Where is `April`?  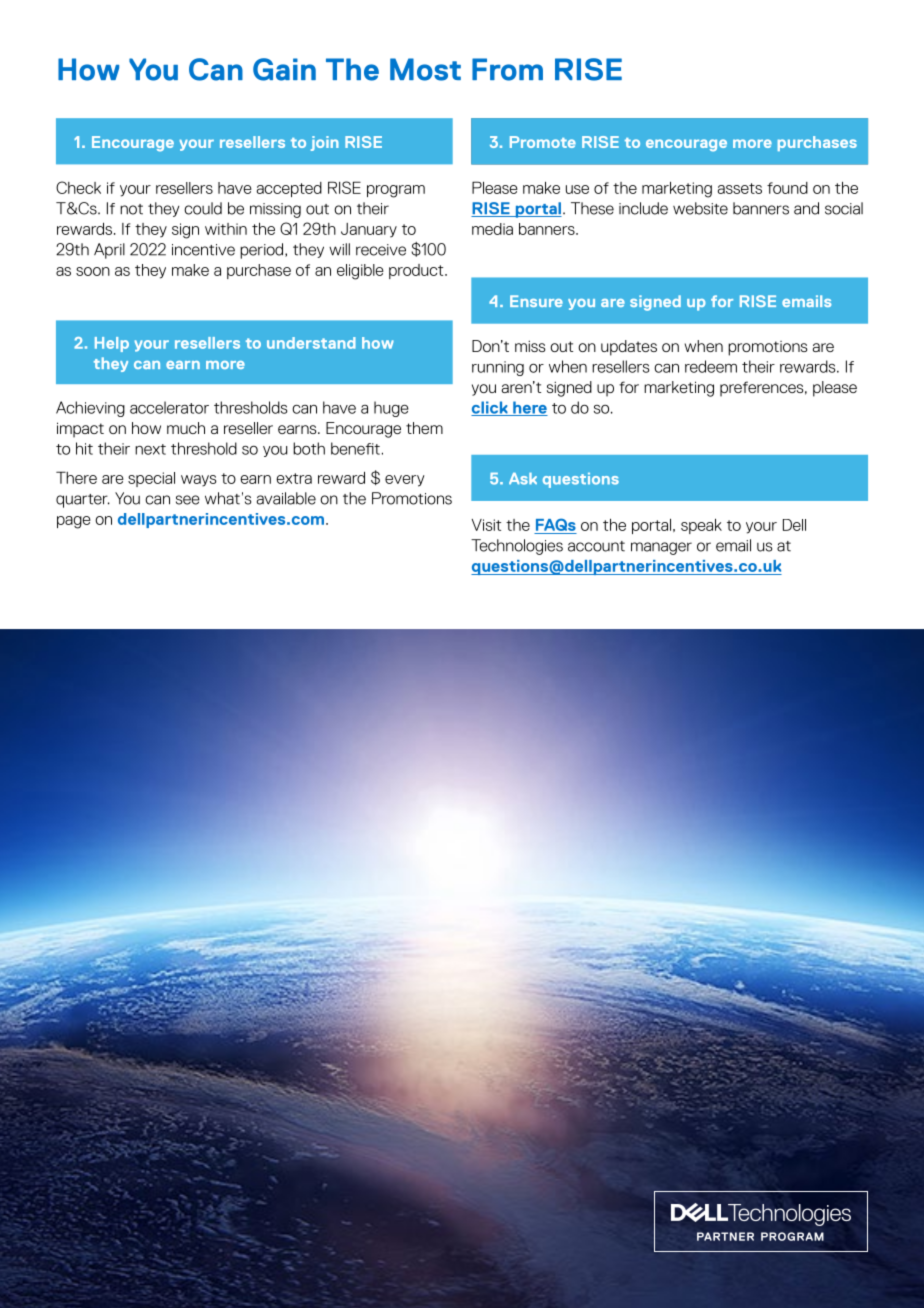 April is located at coordinates (109, 251).
